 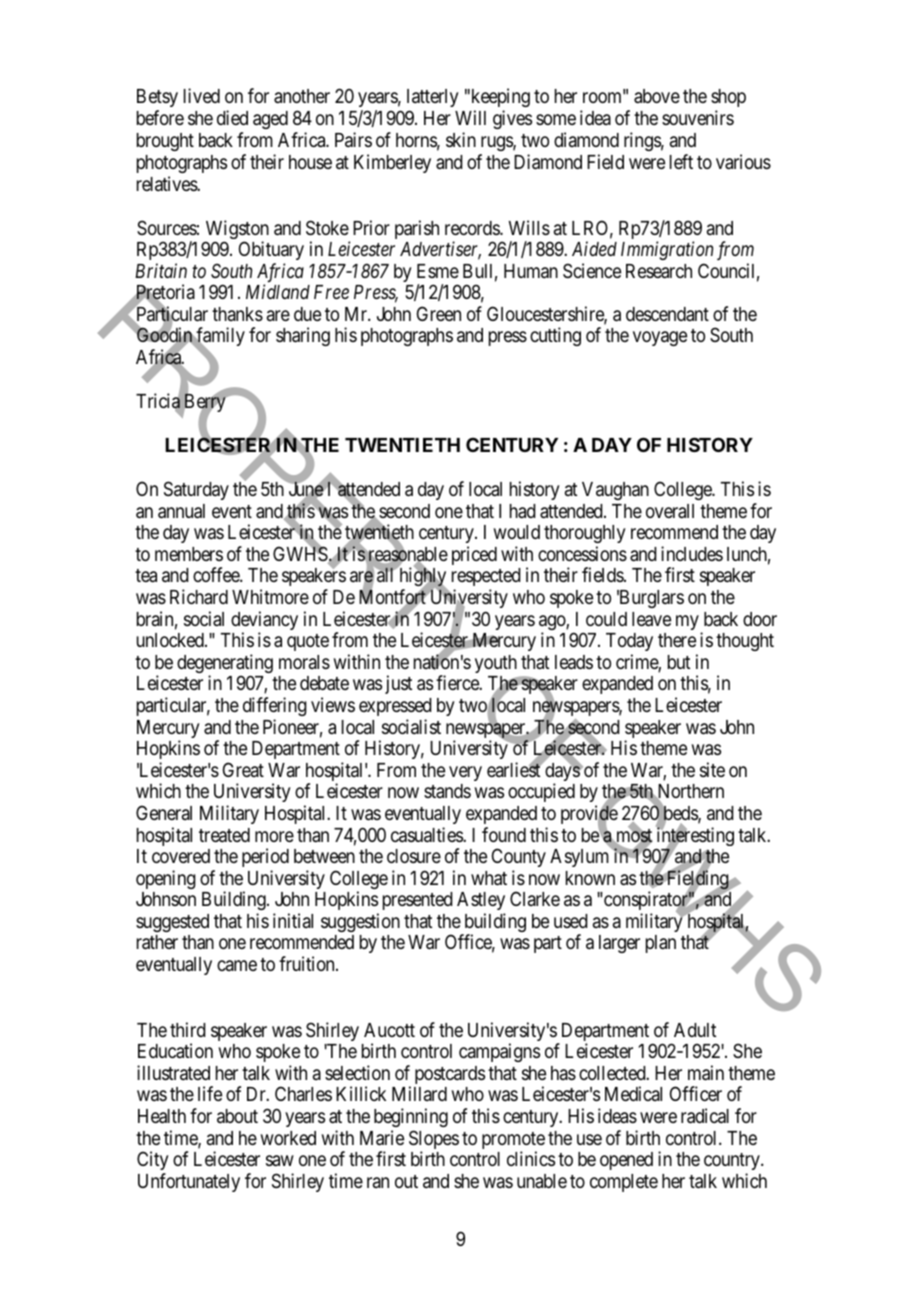 I want to click on about, so click(x=237, y=1116).
